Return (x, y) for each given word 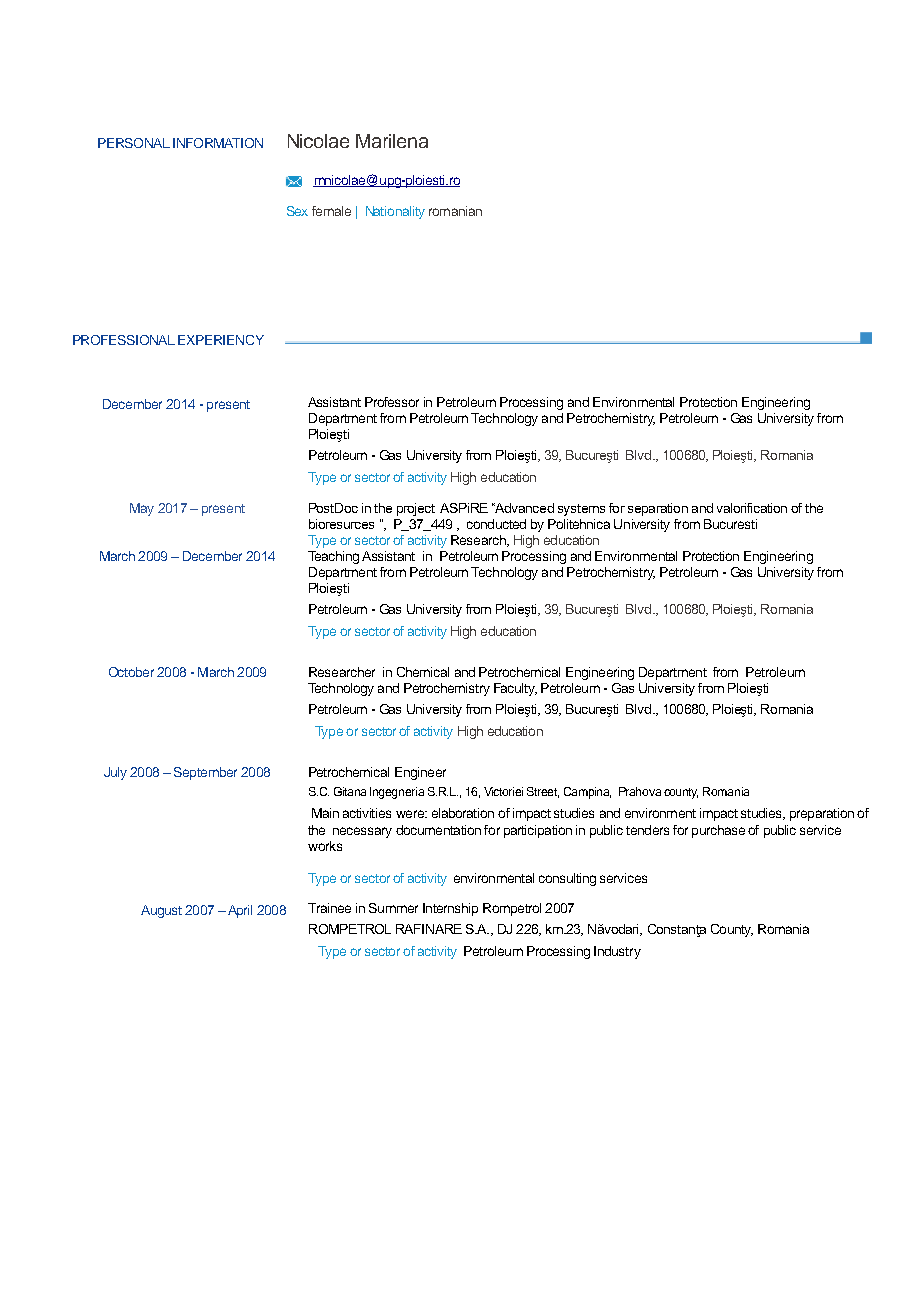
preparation (822, 814)
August (161, 911)
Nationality (395, 212)
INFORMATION (218, 143)
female (331, 211)
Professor (392, 402)
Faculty (515, 689)
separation (658, 509)
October (131, 672)
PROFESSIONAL (124, 340)
